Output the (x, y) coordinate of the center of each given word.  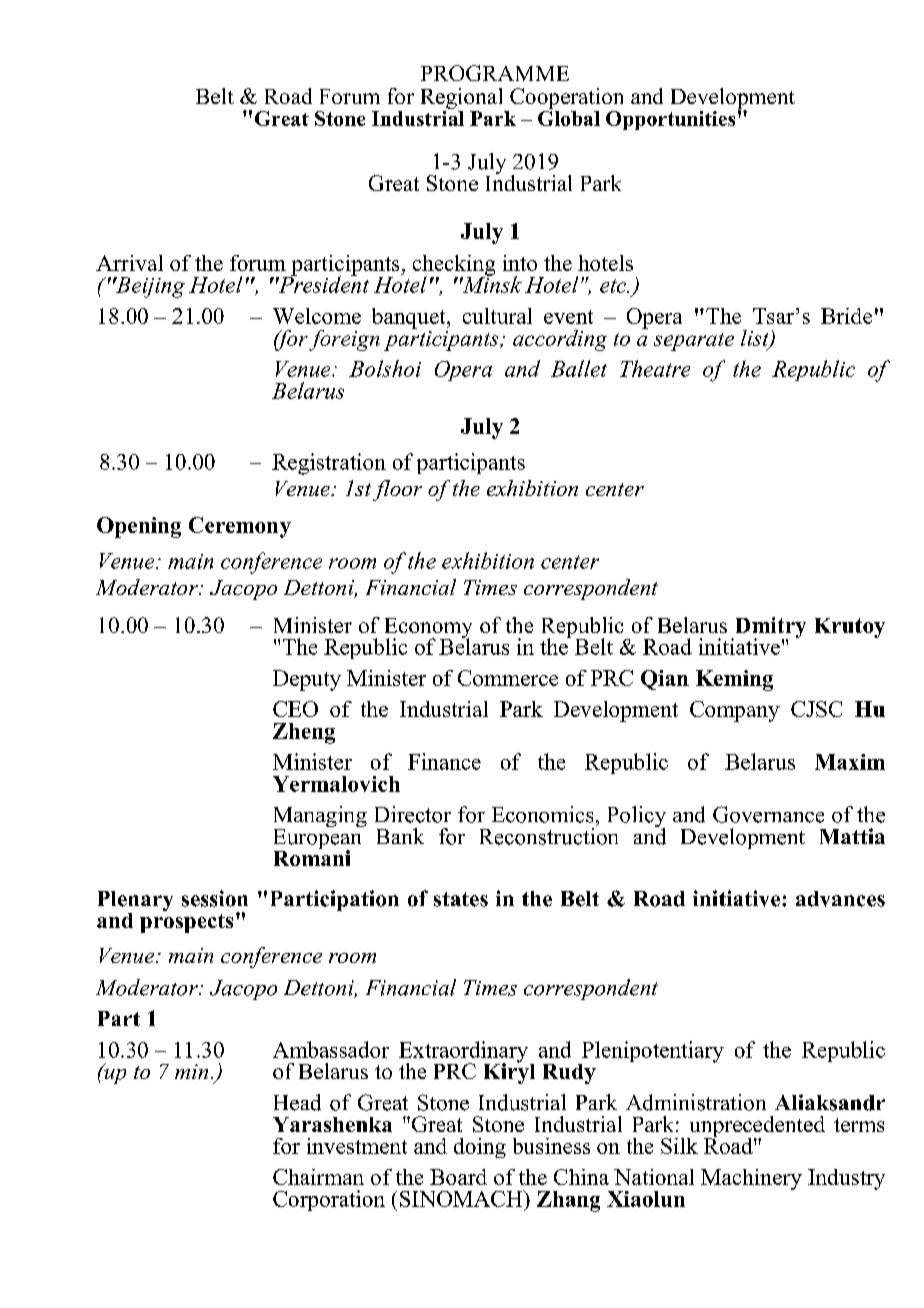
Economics (542, 814)
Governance (768, 814)
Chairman (318, 1177)
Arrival (129, 263)
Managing (320, 818)
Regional (463, 100)
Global (569, 117)
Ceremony (240, 527)
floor (397, 490)
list (756, 339)
